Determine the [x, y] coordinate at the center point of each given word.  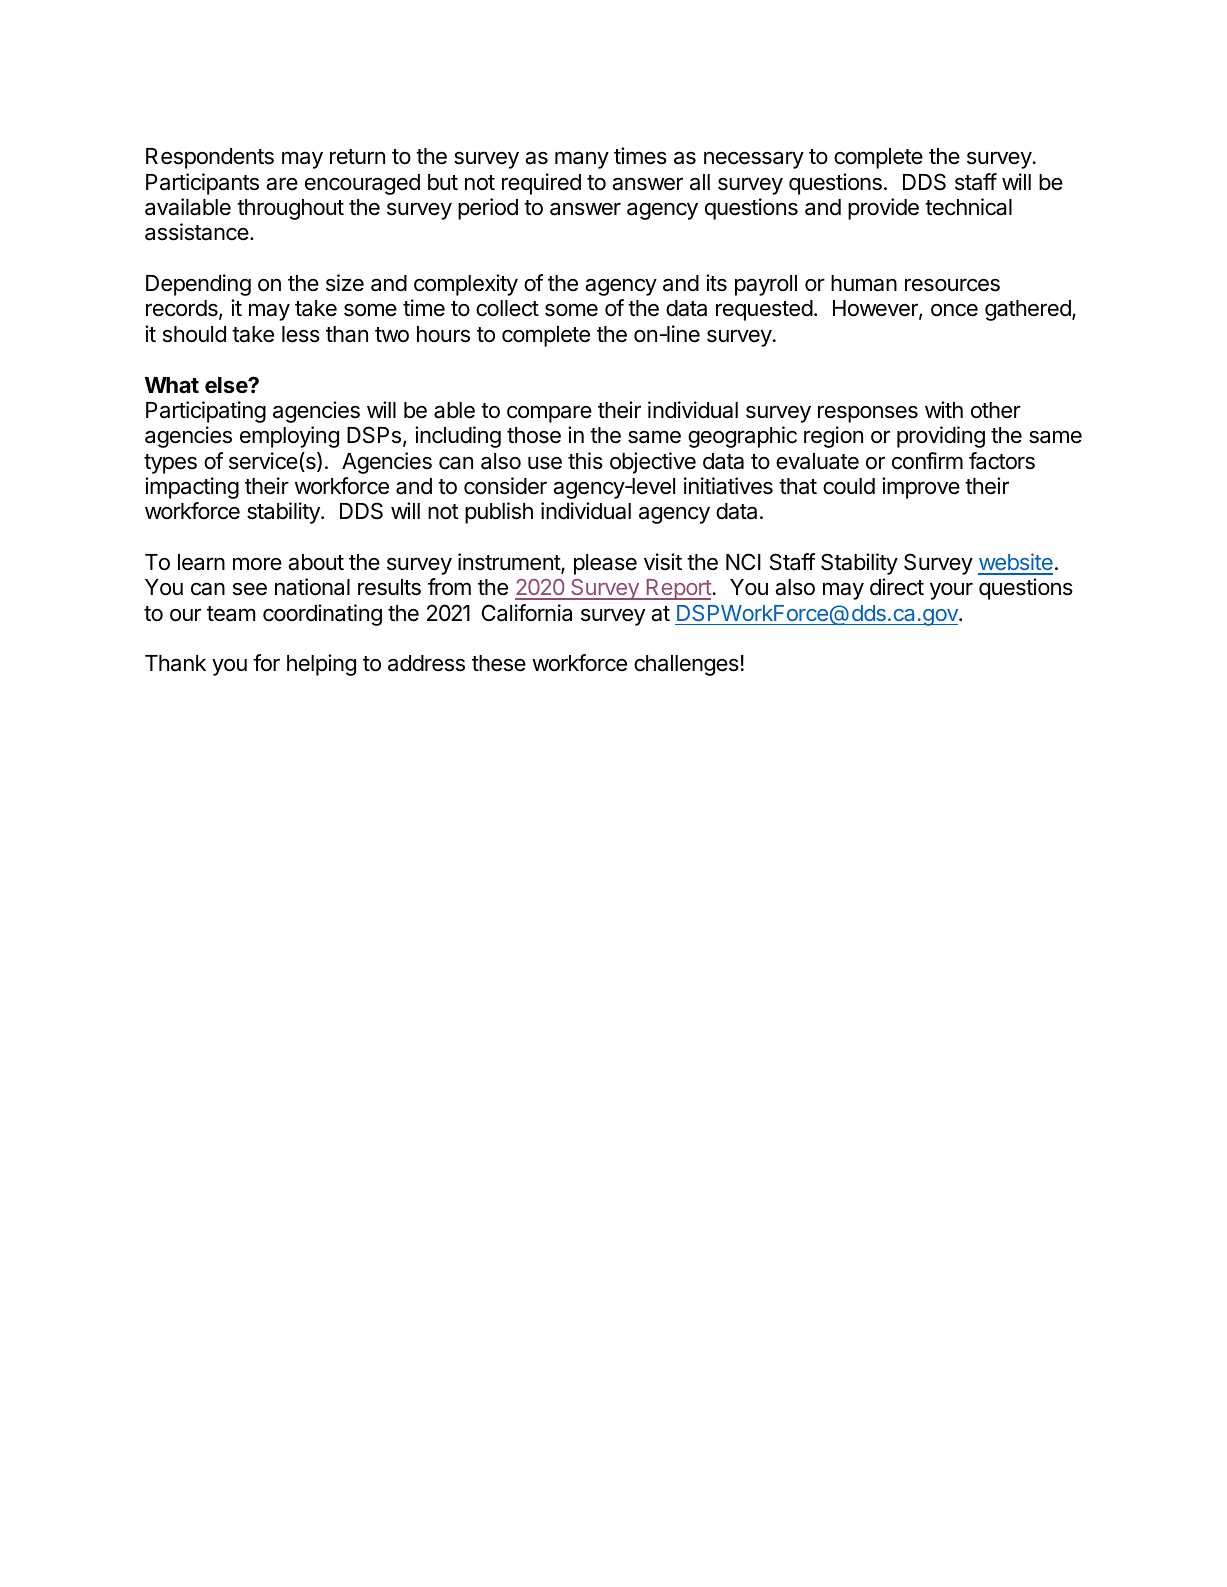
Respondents [210, 158]
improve [921, 488]
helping [321, 665]
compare [549, 414]
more [257, 564]
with [944, 409]
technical [968, 207]
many [582, 160]
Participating [206, 412]
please [605, 564]
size [345, 283]
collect [507, 308]
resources [952, 285]
